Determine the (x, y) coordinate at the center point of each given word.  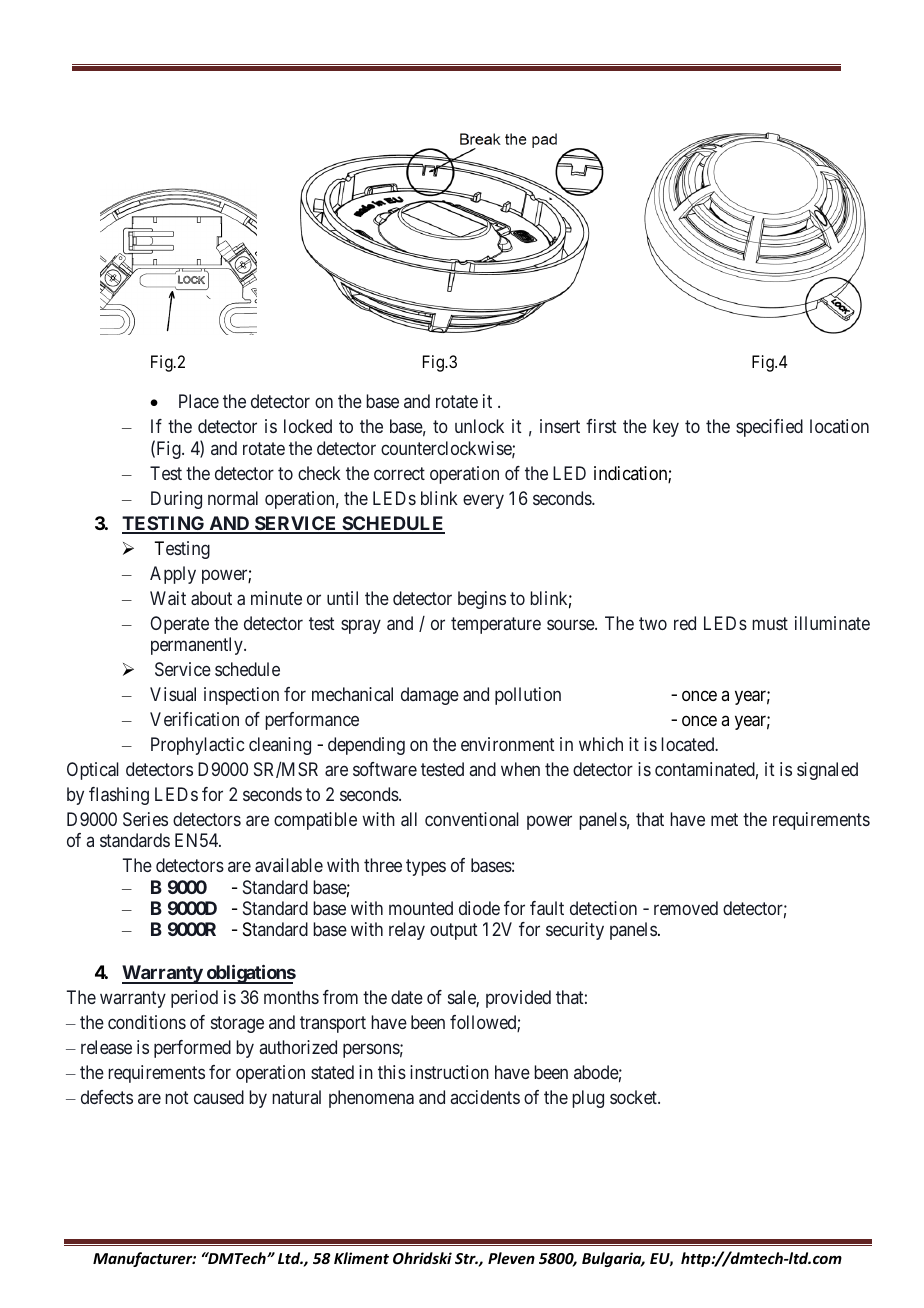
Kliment (361, 1258)
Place (199, 401)
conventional (472, 819)
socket (634, 1097)
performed (192, 1049)
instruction (449, 1072)
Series (145, 819)
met (724, 819)
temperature (496, 625)
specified (769, 428)
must (770, 623)
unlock (479, 426)
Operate (179, 625)
